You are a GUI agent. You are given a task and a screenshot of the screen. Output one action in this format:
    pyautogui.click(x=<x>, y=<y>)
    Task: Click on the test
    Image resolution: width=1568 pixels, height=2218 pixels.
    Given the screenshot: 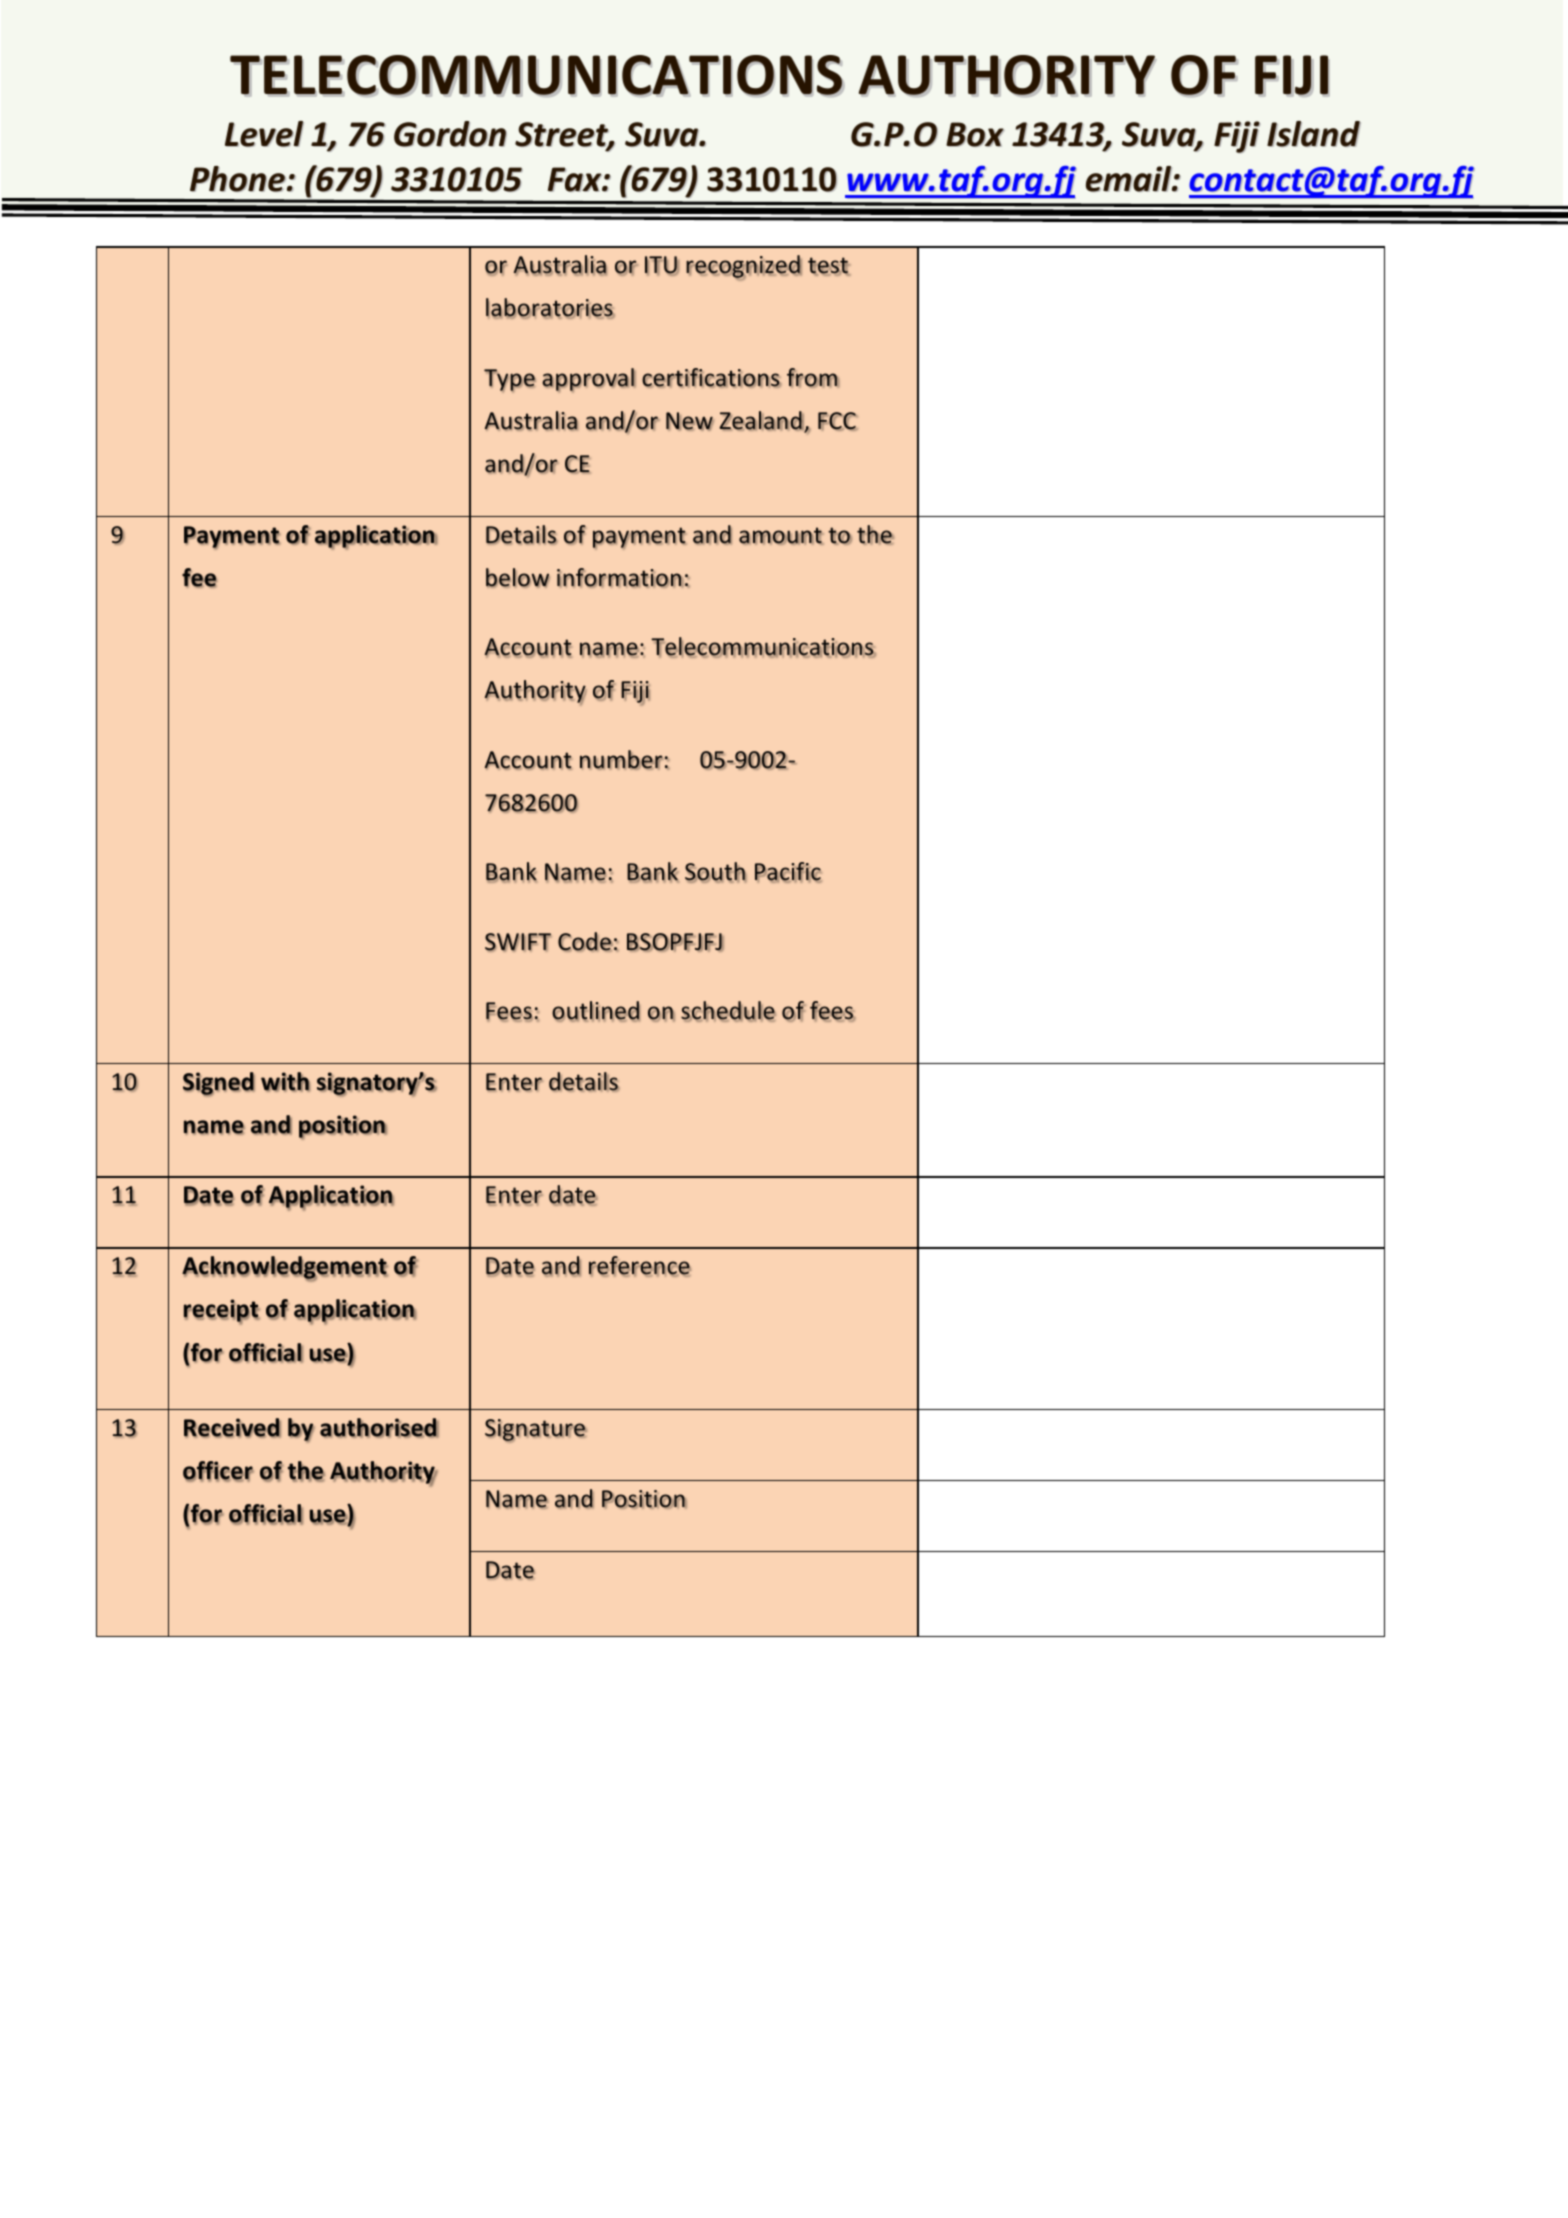 What is the action you would take?
    pyautogui.click(x=829, y=266)
